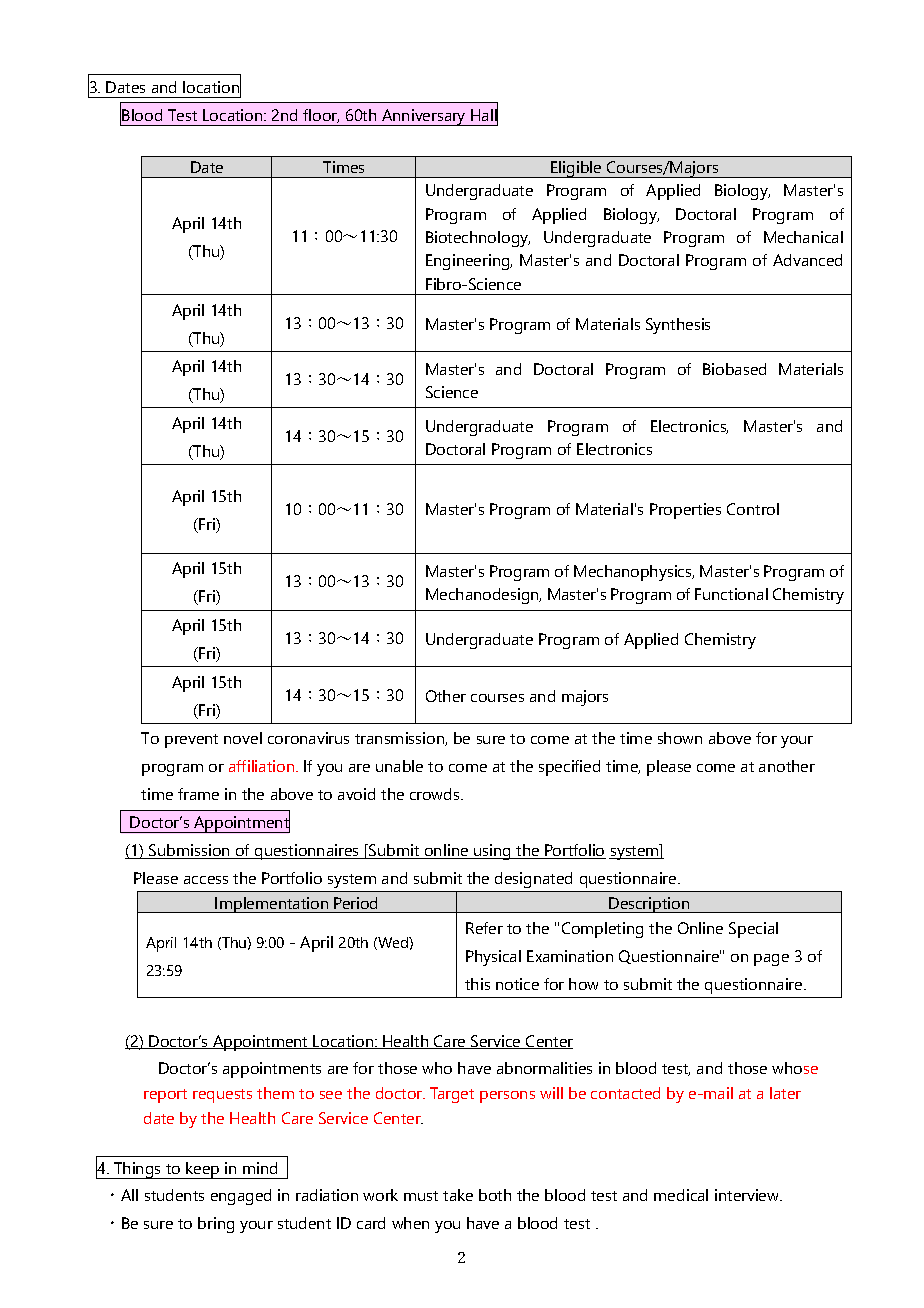 The width and height of the screenshot is (924, 1308). What do you see at coordinates (458, 1195) in the screenshot?
I see `take` at bounding box center [458, 1195].
